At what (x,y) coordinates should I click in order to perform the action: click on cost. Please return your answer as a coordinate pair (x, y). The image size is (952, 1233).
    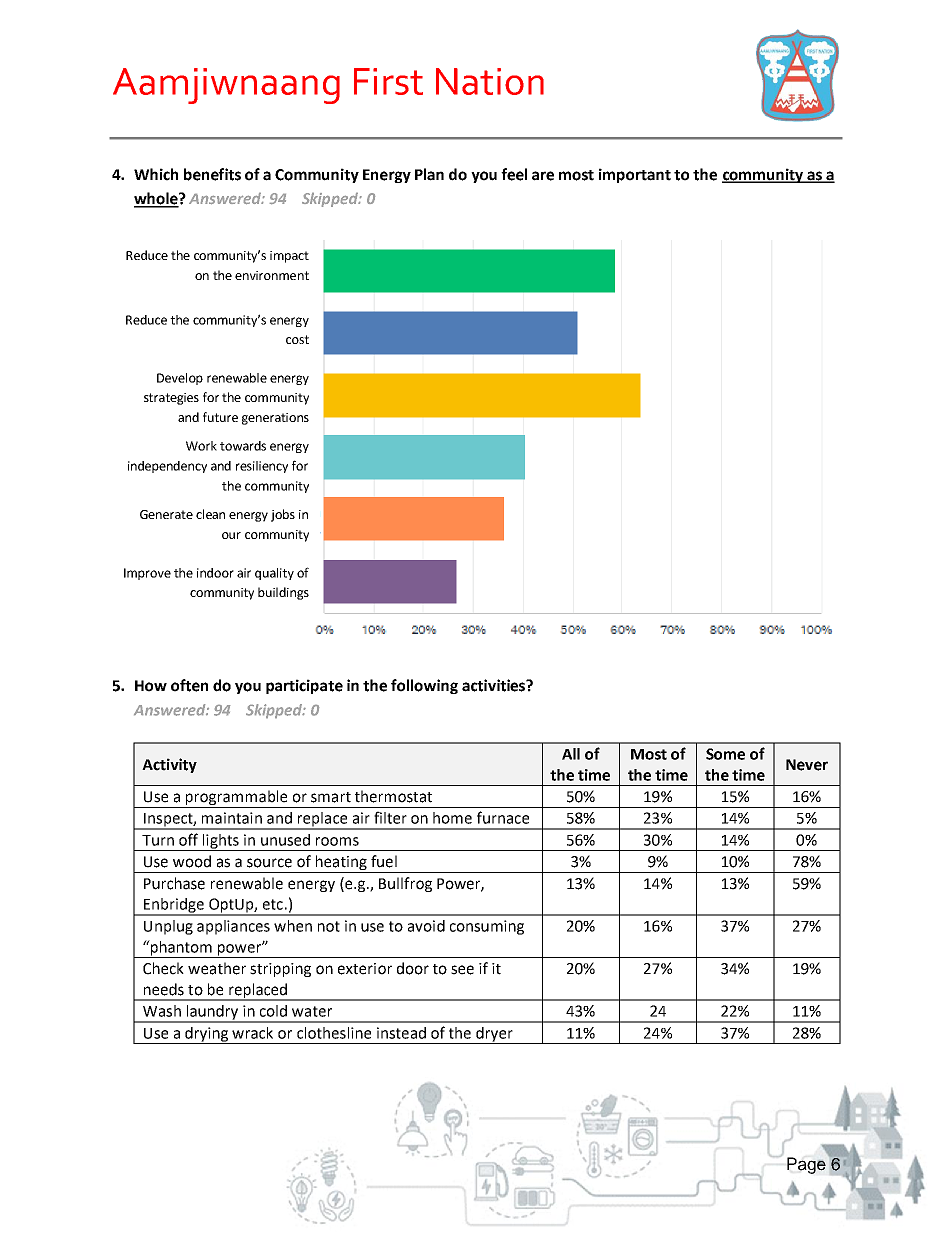
    Looking at the image, I should click on (297, 339).
